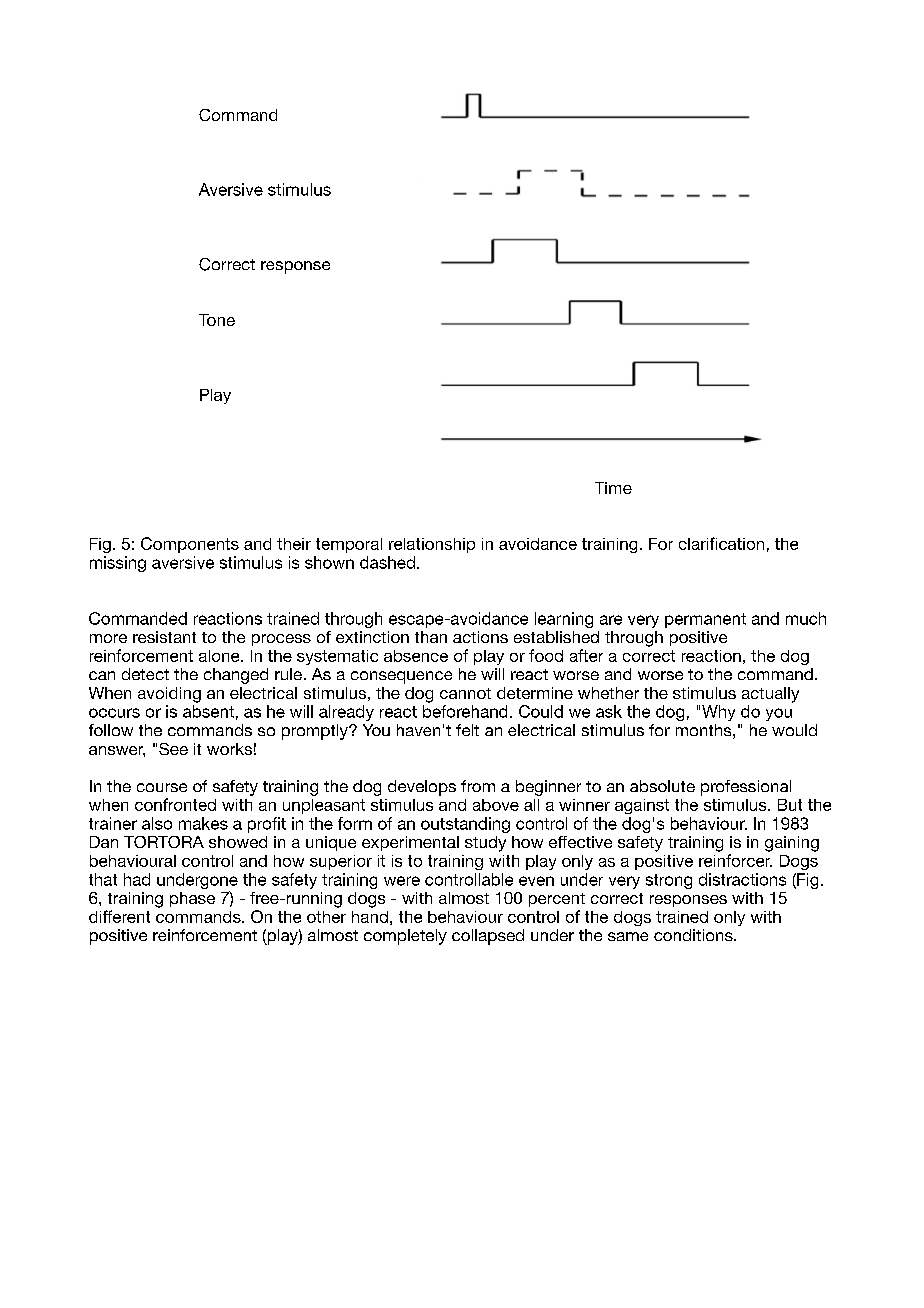  I want to click on conditions, so click(694, 935).
